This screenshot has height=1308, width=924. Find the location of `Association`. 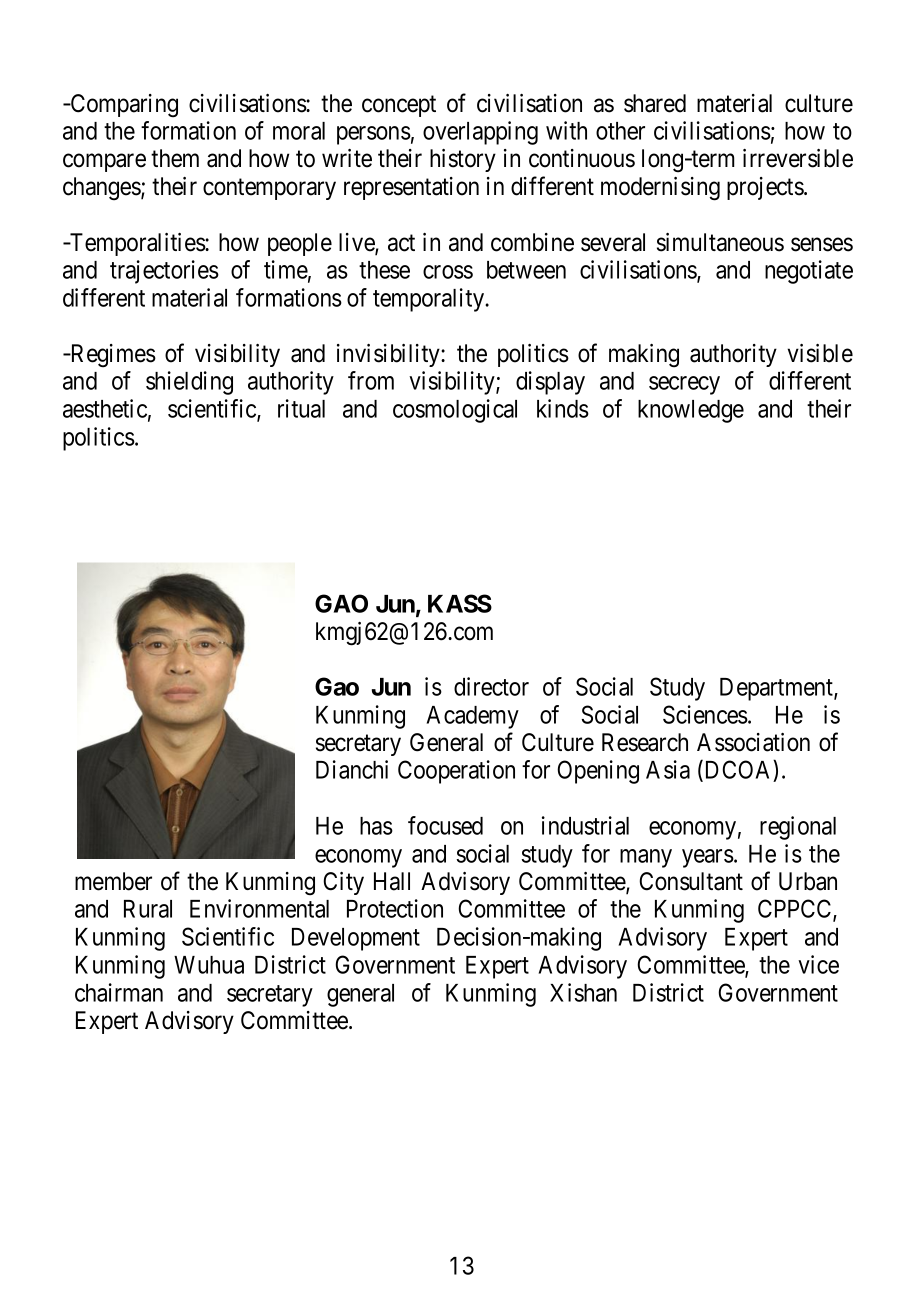

Association is located at coordinates (753, 742).
